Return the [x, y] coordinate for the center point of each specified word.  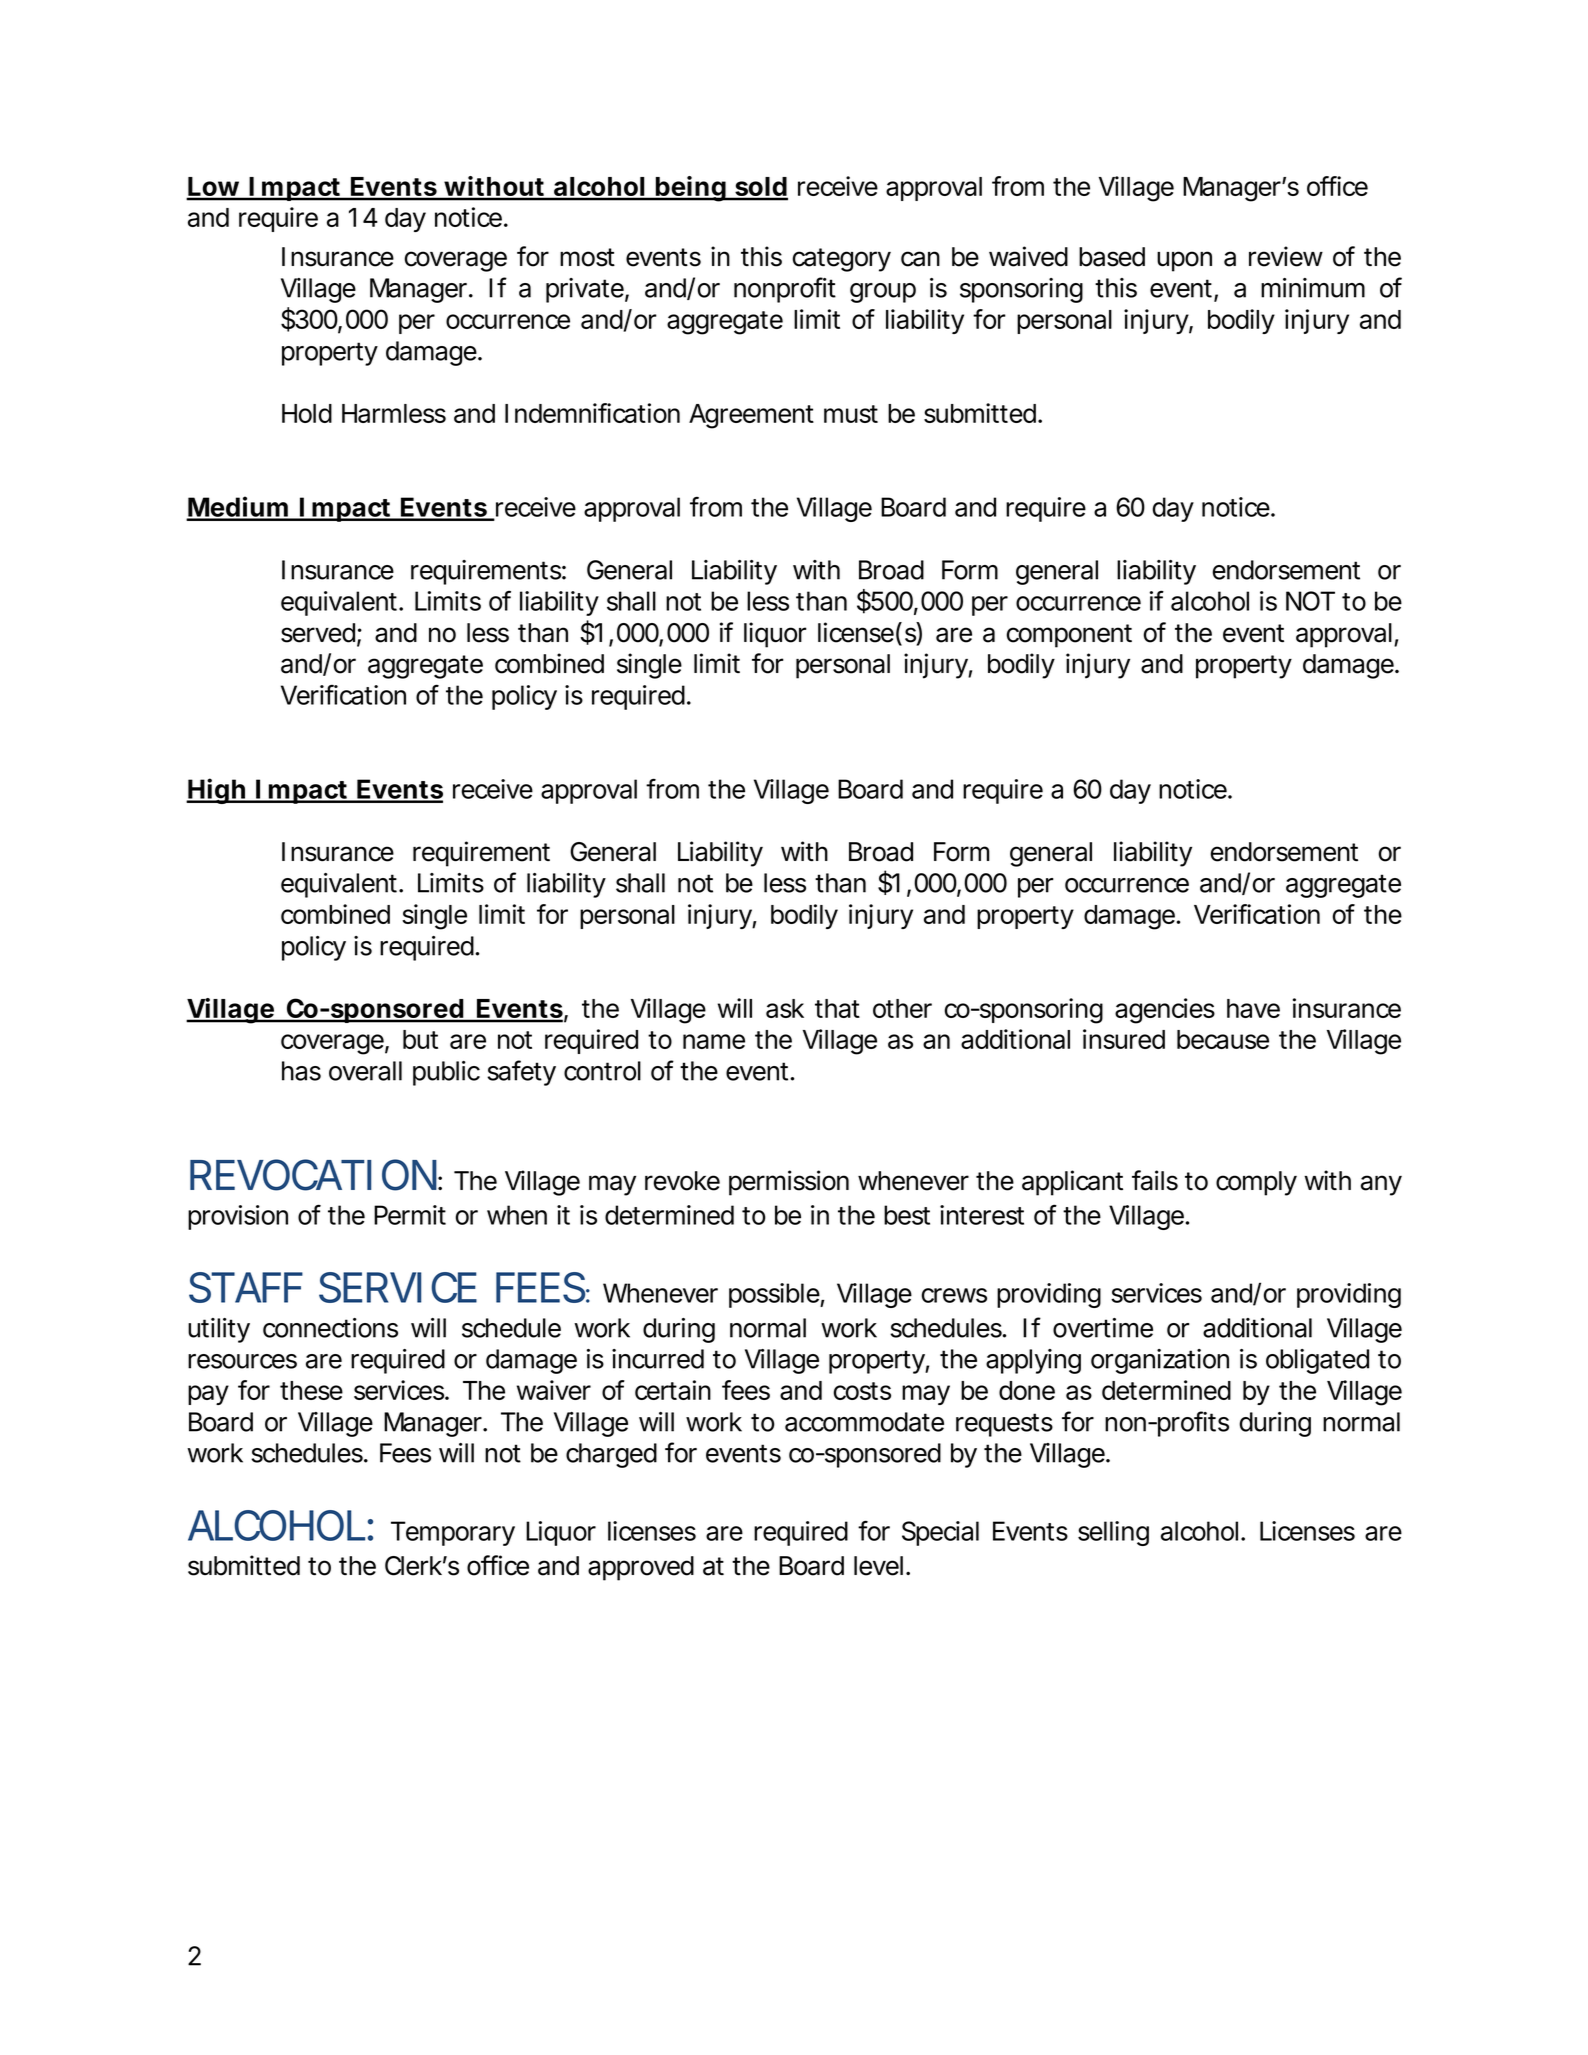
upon [1184, 261]
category [842, 260]
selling [1113, 1533]
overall [365, 1071]
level [878, 1566]
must [851, 414]
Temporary [453, 1533]
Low [217, 188]
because [1223, 1039]
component [1069, 636]
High [218, 791]
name [714, 1041]
